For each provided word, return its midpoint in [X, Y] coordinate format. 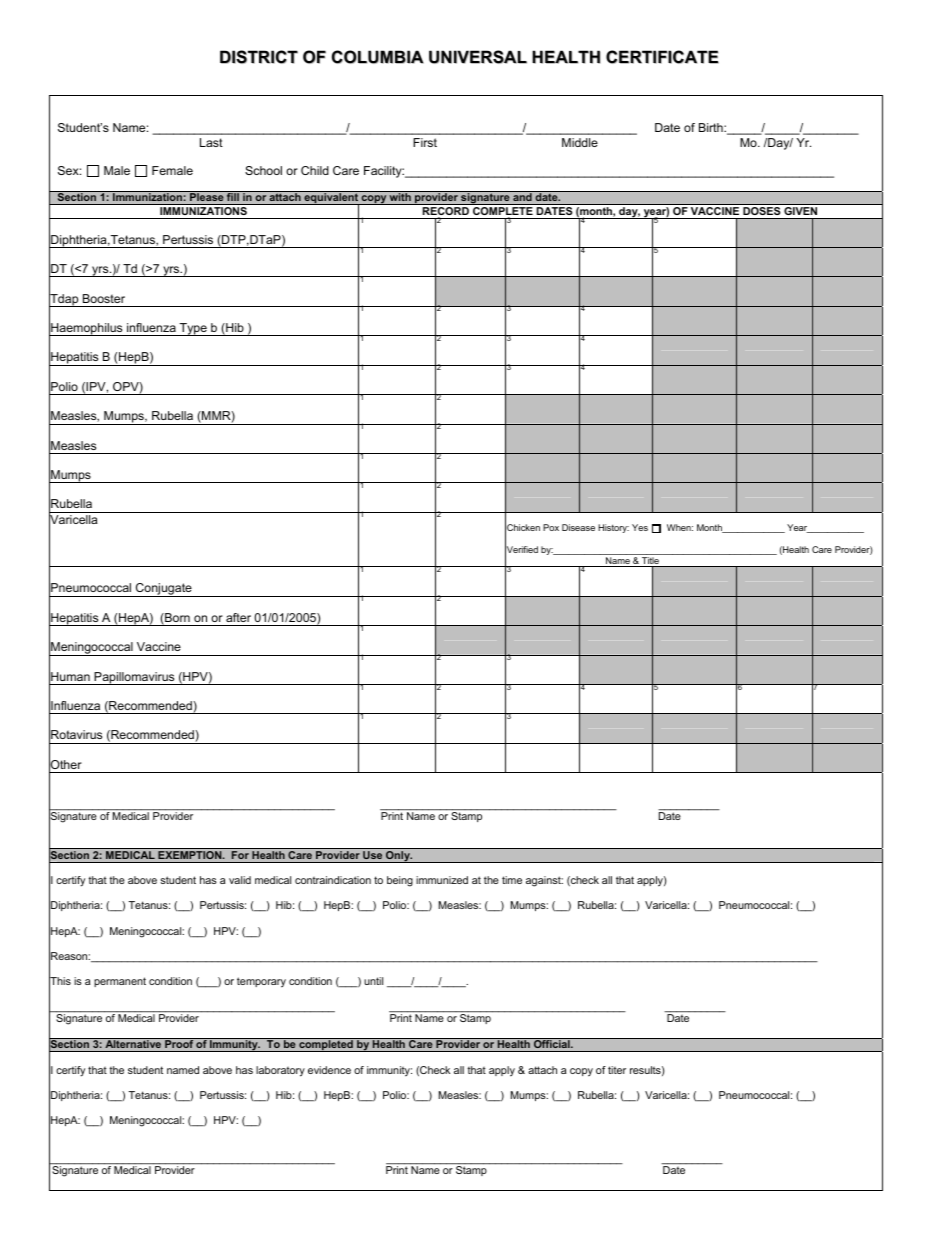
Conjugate [164, 590]
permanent [120, 982]
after [238, 617]
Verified [521, 550]
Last [211, 142]
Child [315, 170]
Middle [580, 142]
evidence [329, 1070]
